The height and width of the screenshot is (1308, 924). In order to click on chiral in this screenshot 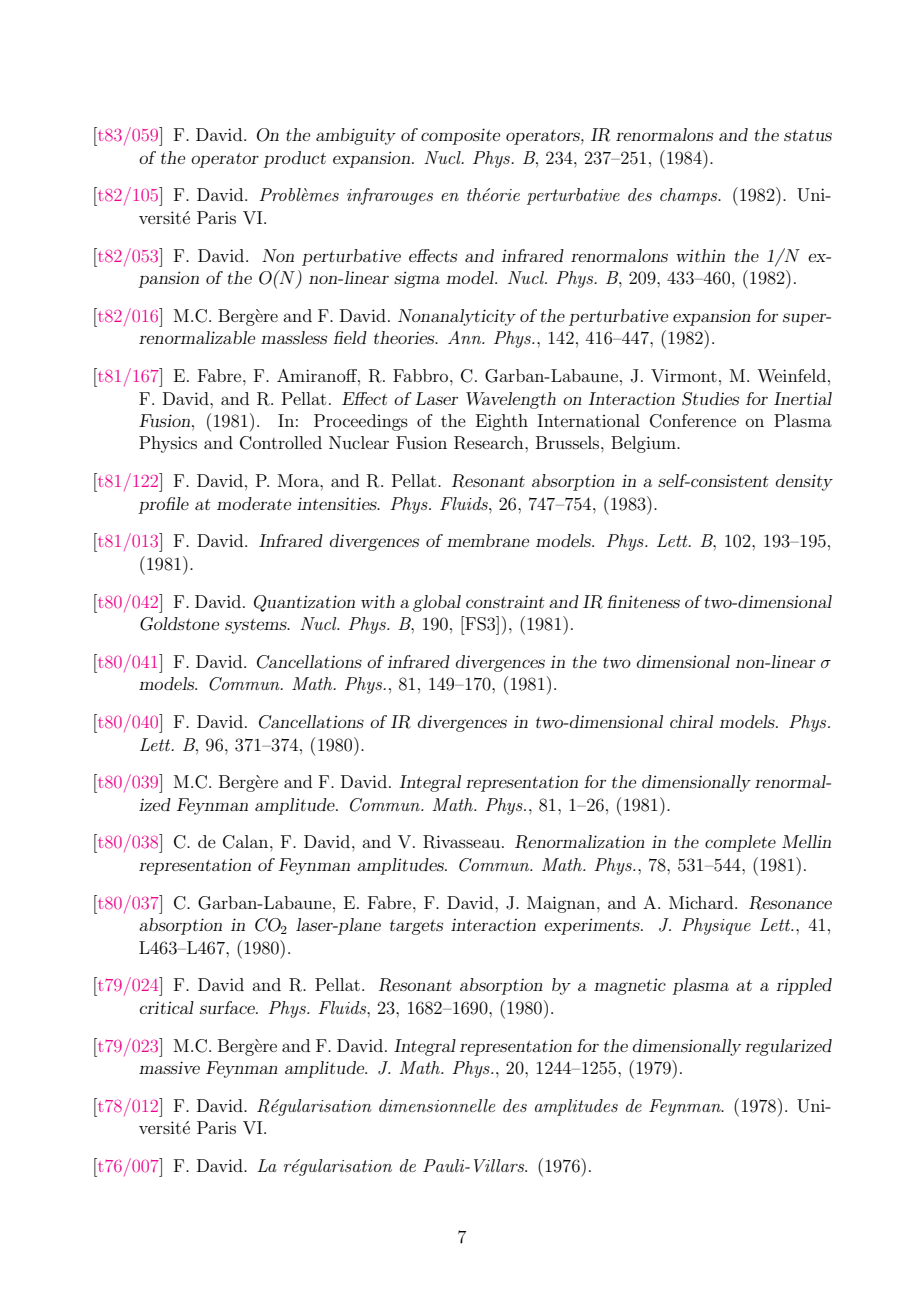, I will do `click(691, 721)`.
